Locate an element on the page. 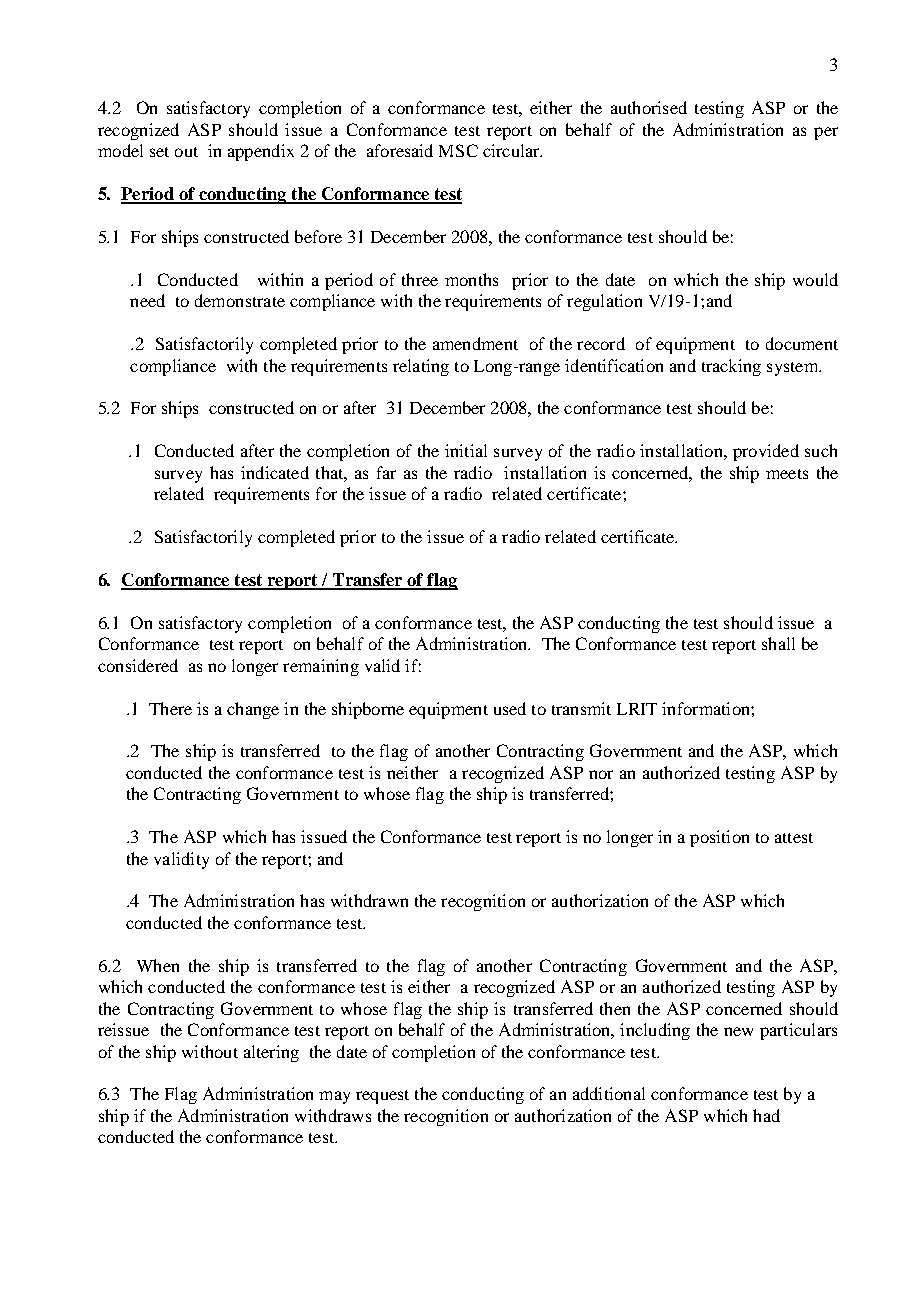  request is located at coordinates (382, 1097).
